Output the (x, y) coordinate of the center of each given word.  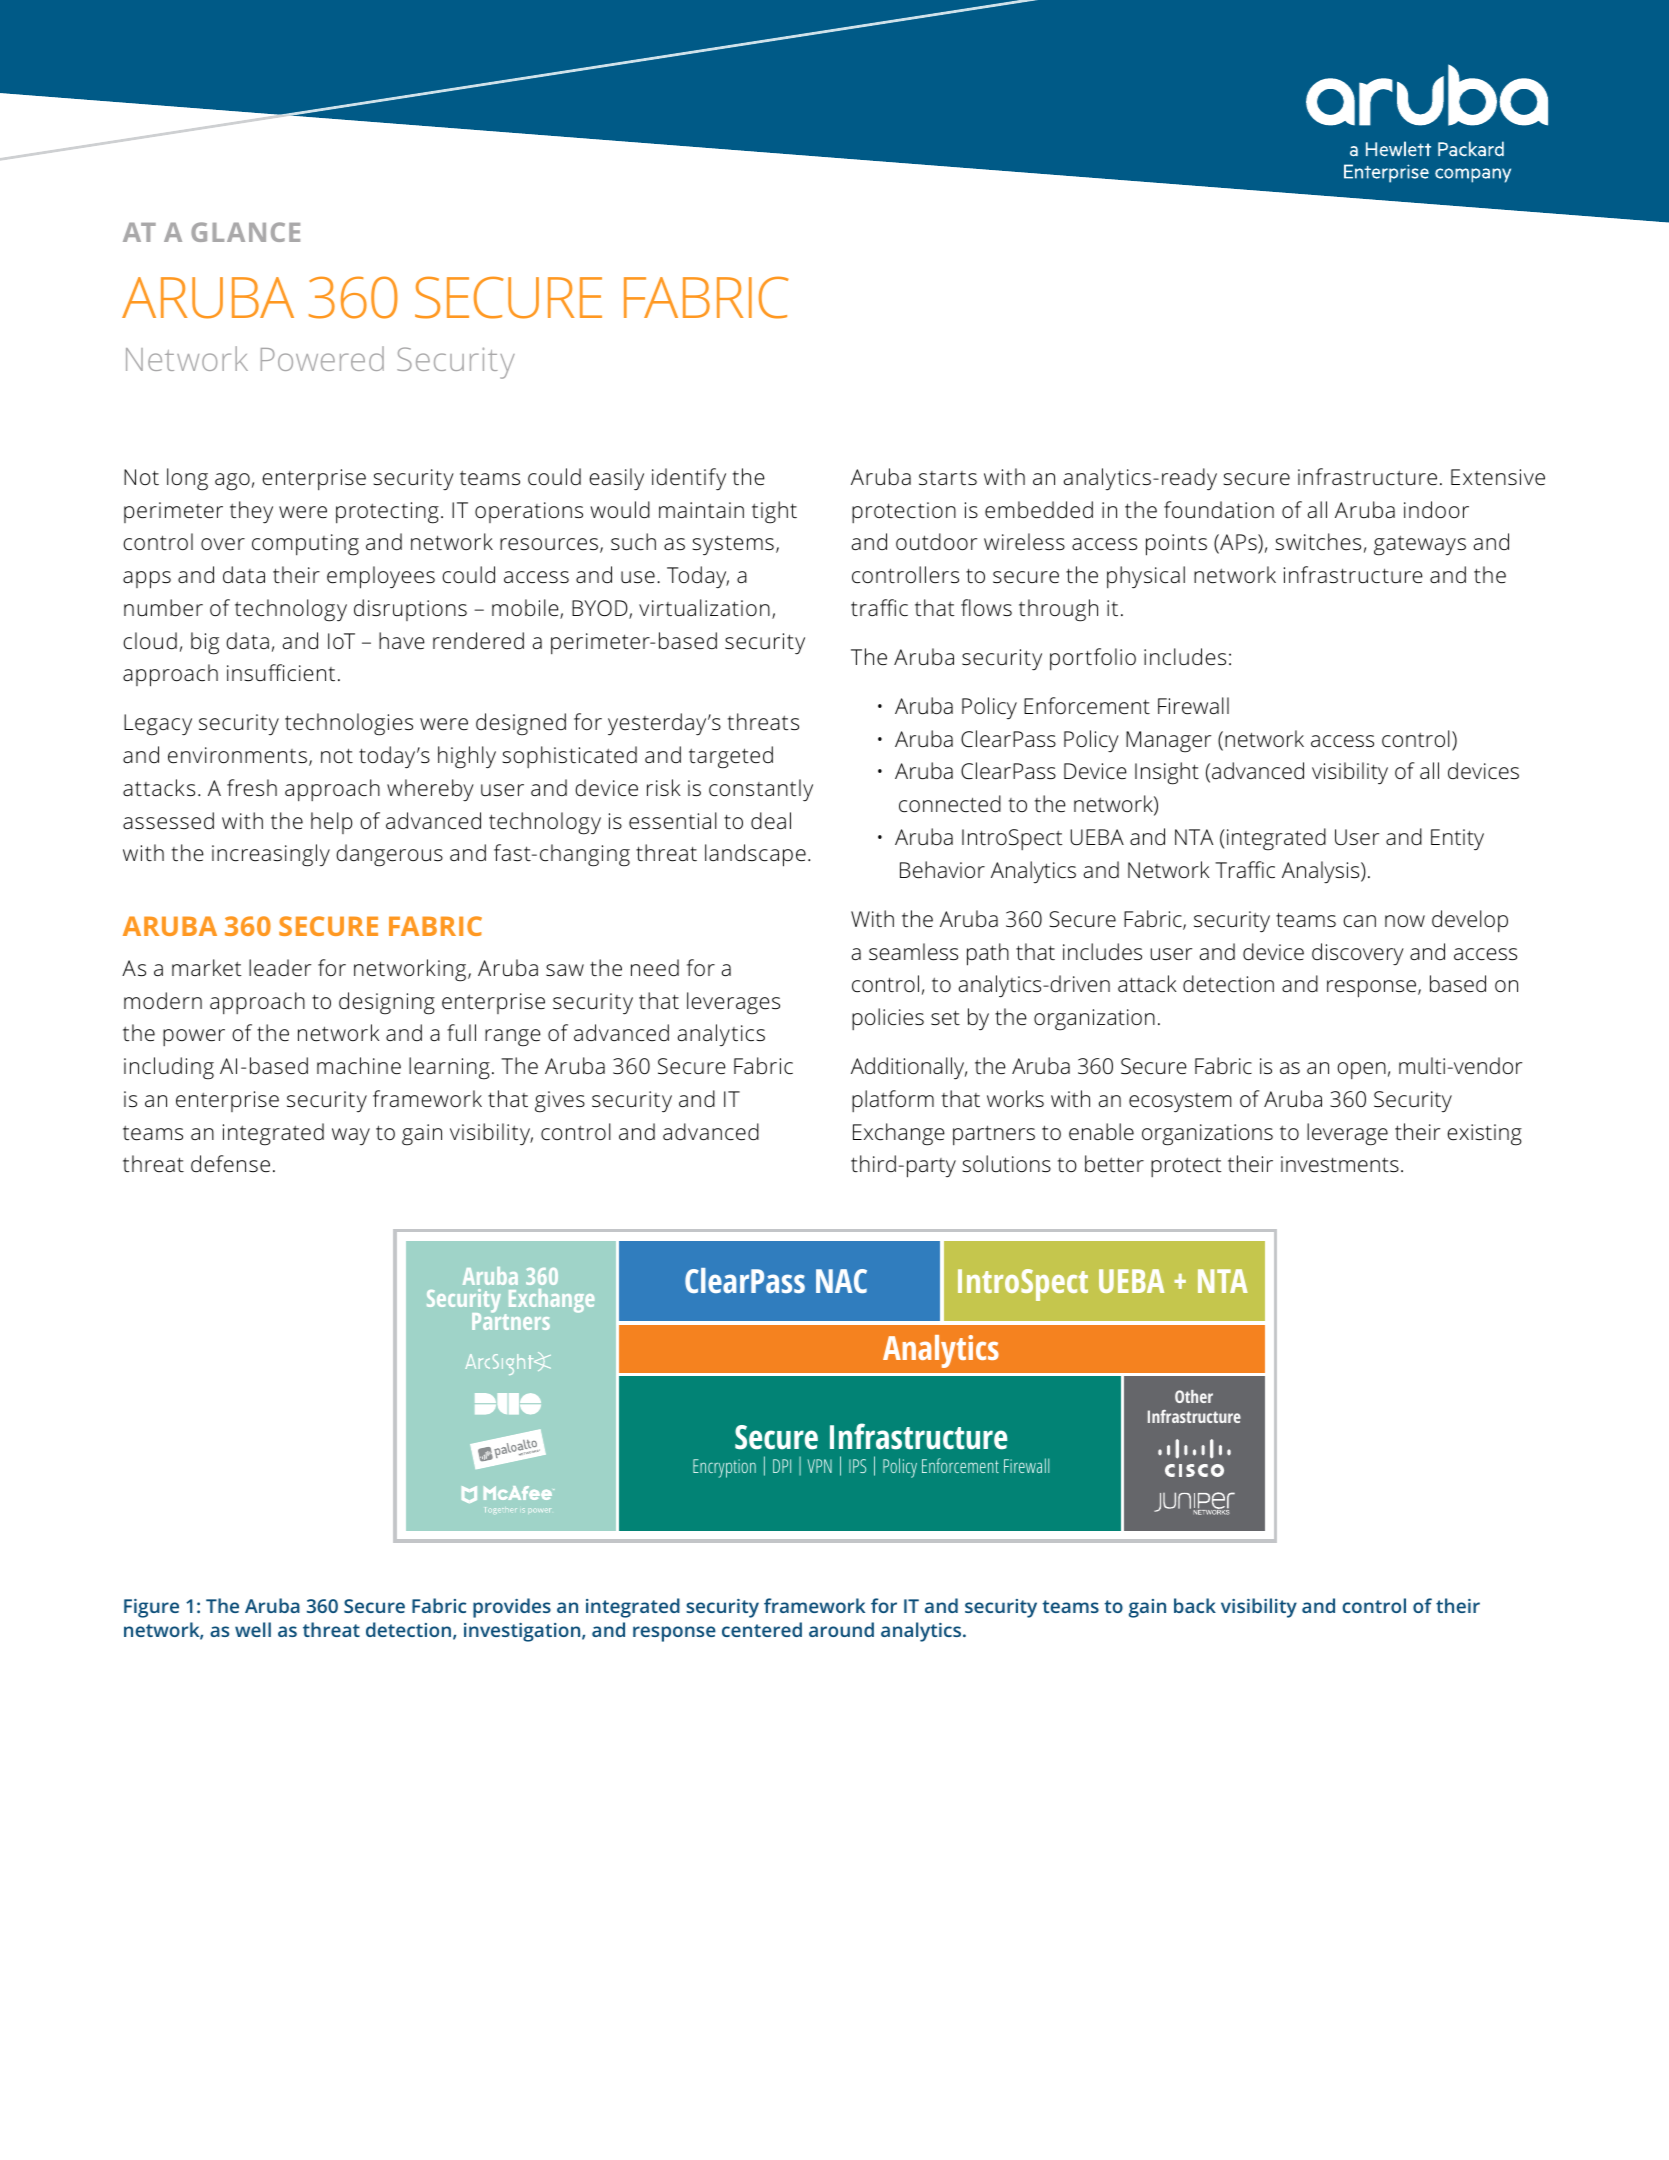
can (1359, 921)
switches (1318, 542)
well (253, 1629)
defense (230, 1164)
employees (381, 577)
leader (280, 968)
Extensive (1498, 477)
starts (948, 478)
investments (1340, 1164)
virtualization (704, 608)
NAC (841, 1281)
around (841, 1629)
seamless (913, 952)
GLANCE (245, 232)
